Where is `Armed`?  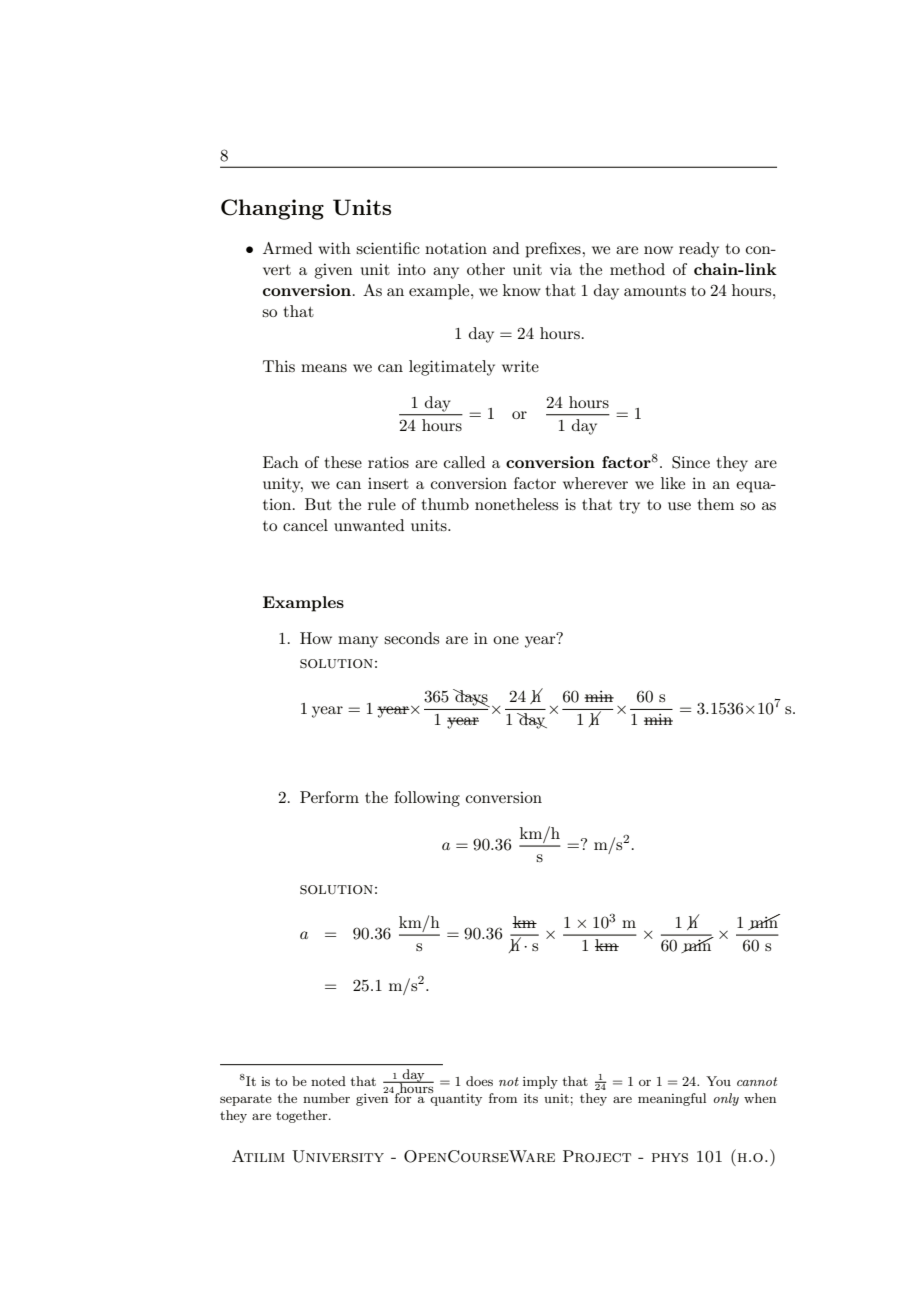
Armed is located at coordinates (287, 248).
